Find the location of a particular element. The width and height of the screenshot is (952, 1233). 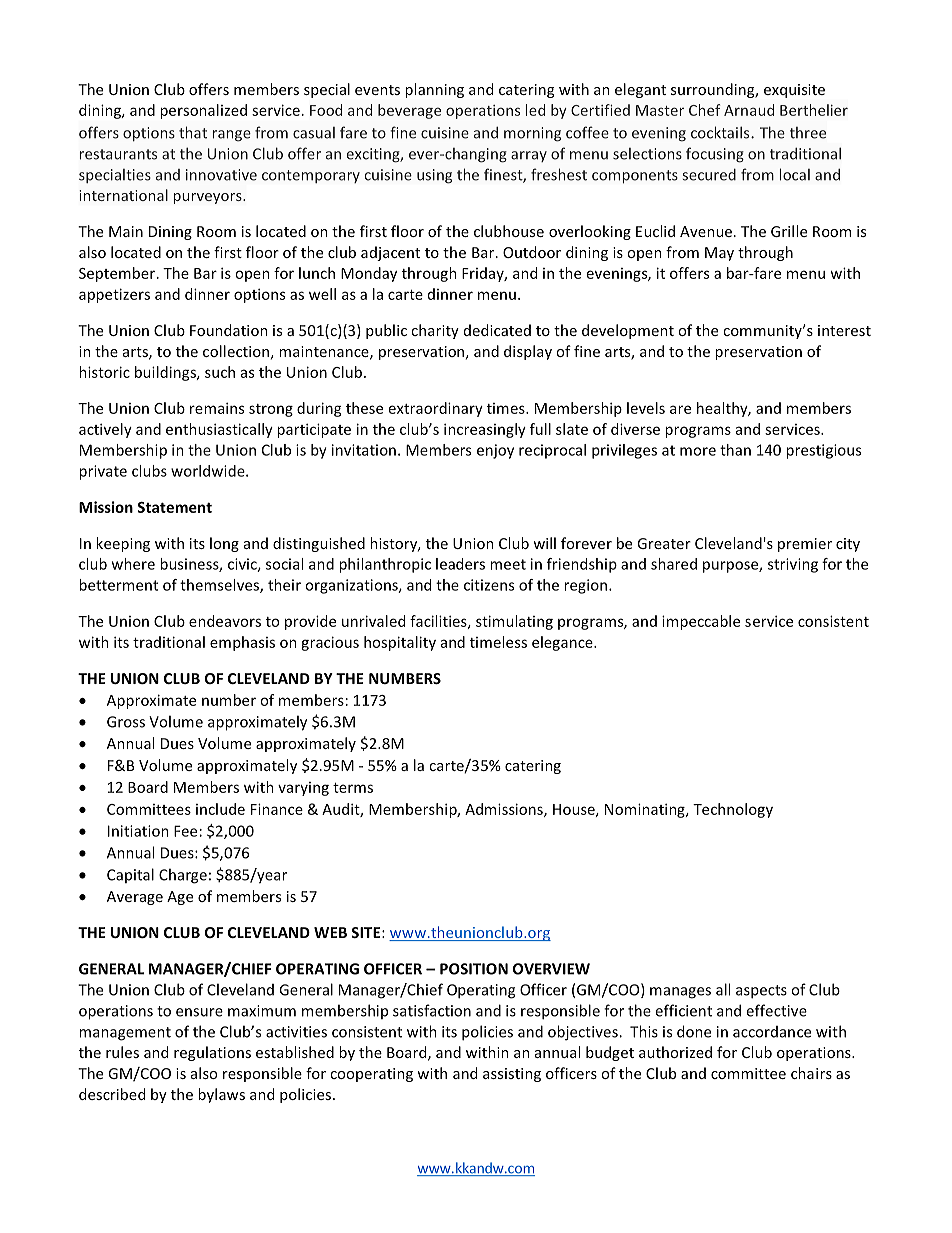

accordance is located at coordinates (772, 1032).
